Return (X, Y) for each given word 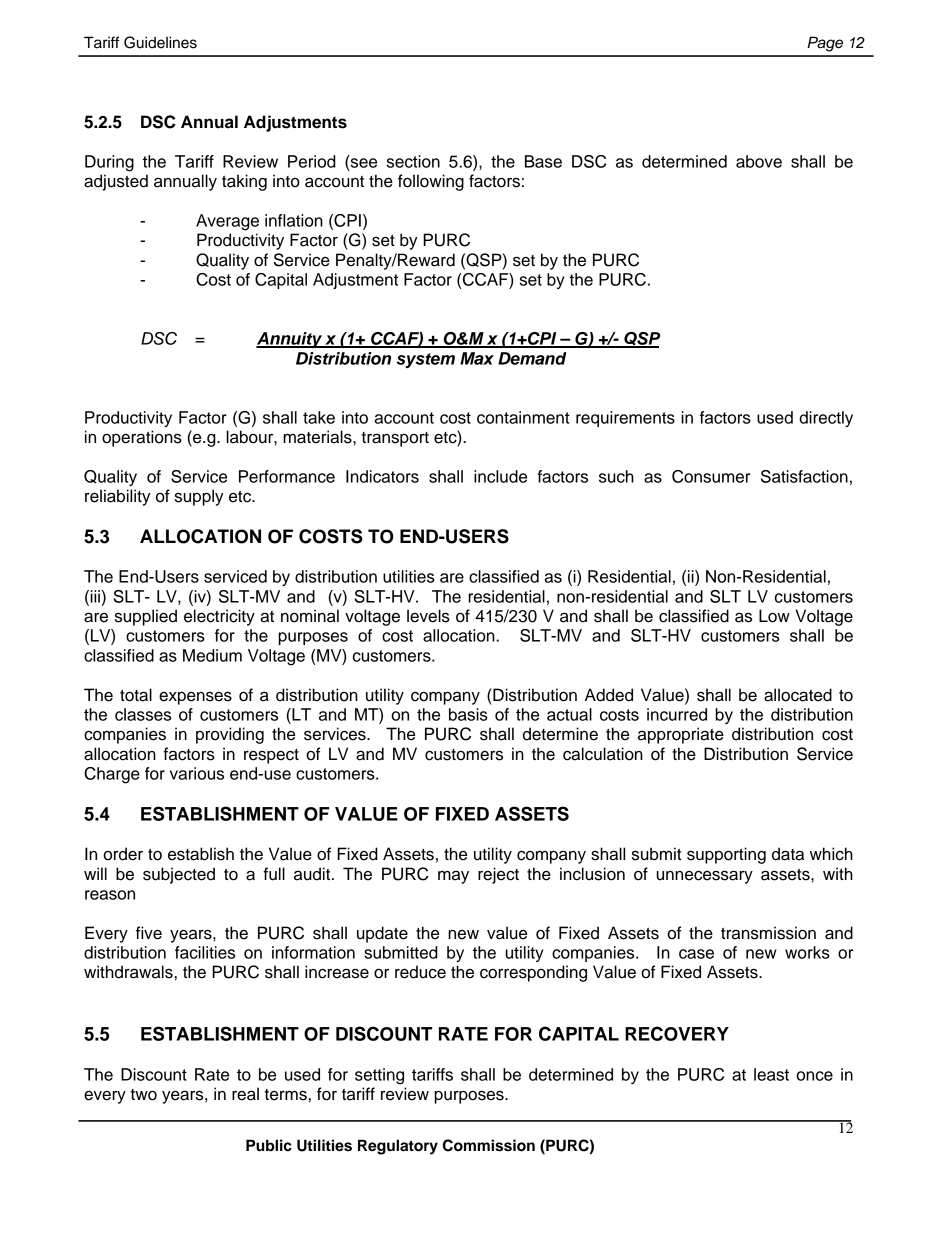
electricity (219, 617)
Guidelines (160, 42)
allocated (798, 695)
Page (825, 44)
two (143, 1095)
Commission (489, 1145)
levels (428, 616)
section (413, 161)
